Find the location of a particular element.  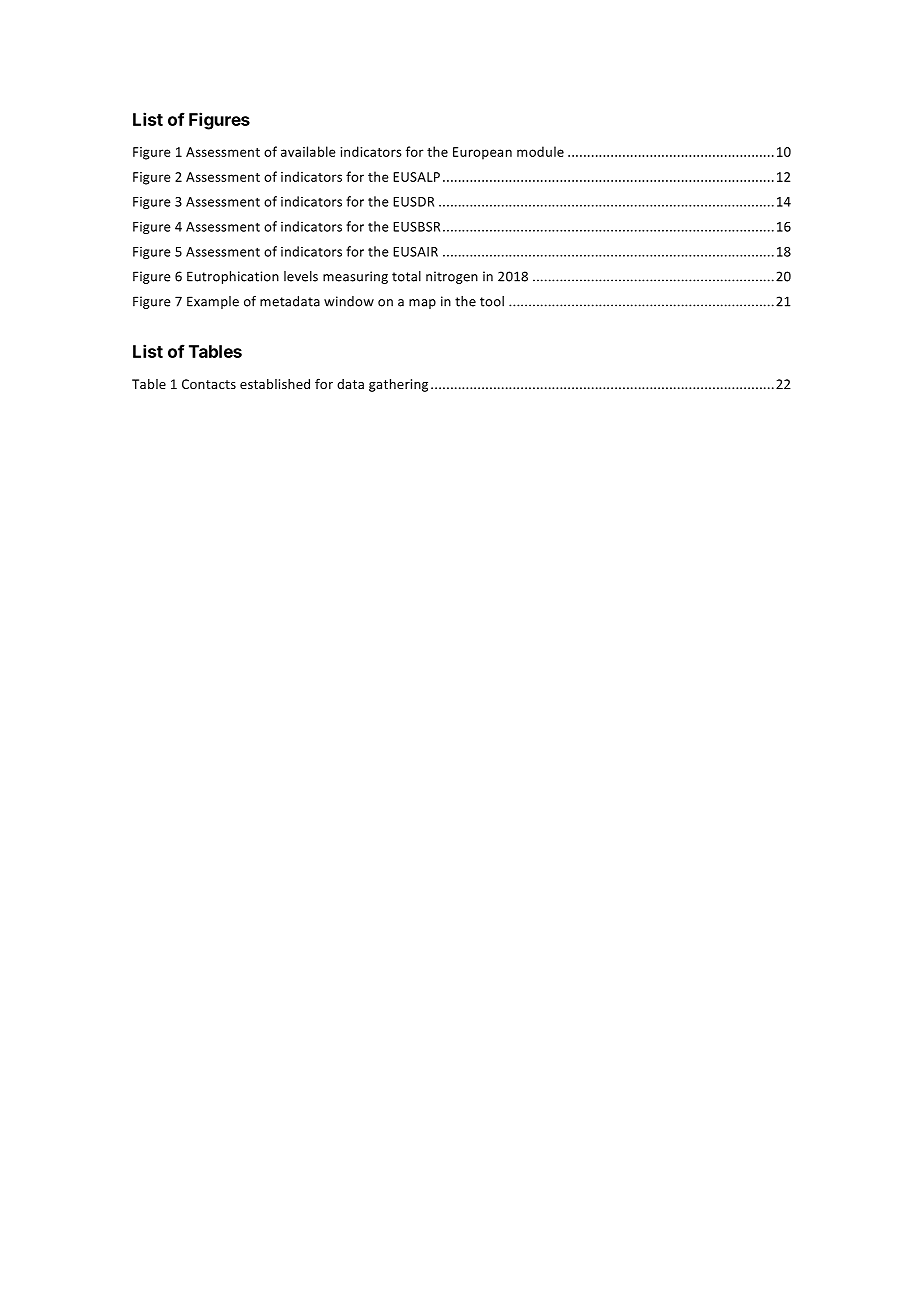

established is located at coordinates (275, 384).
